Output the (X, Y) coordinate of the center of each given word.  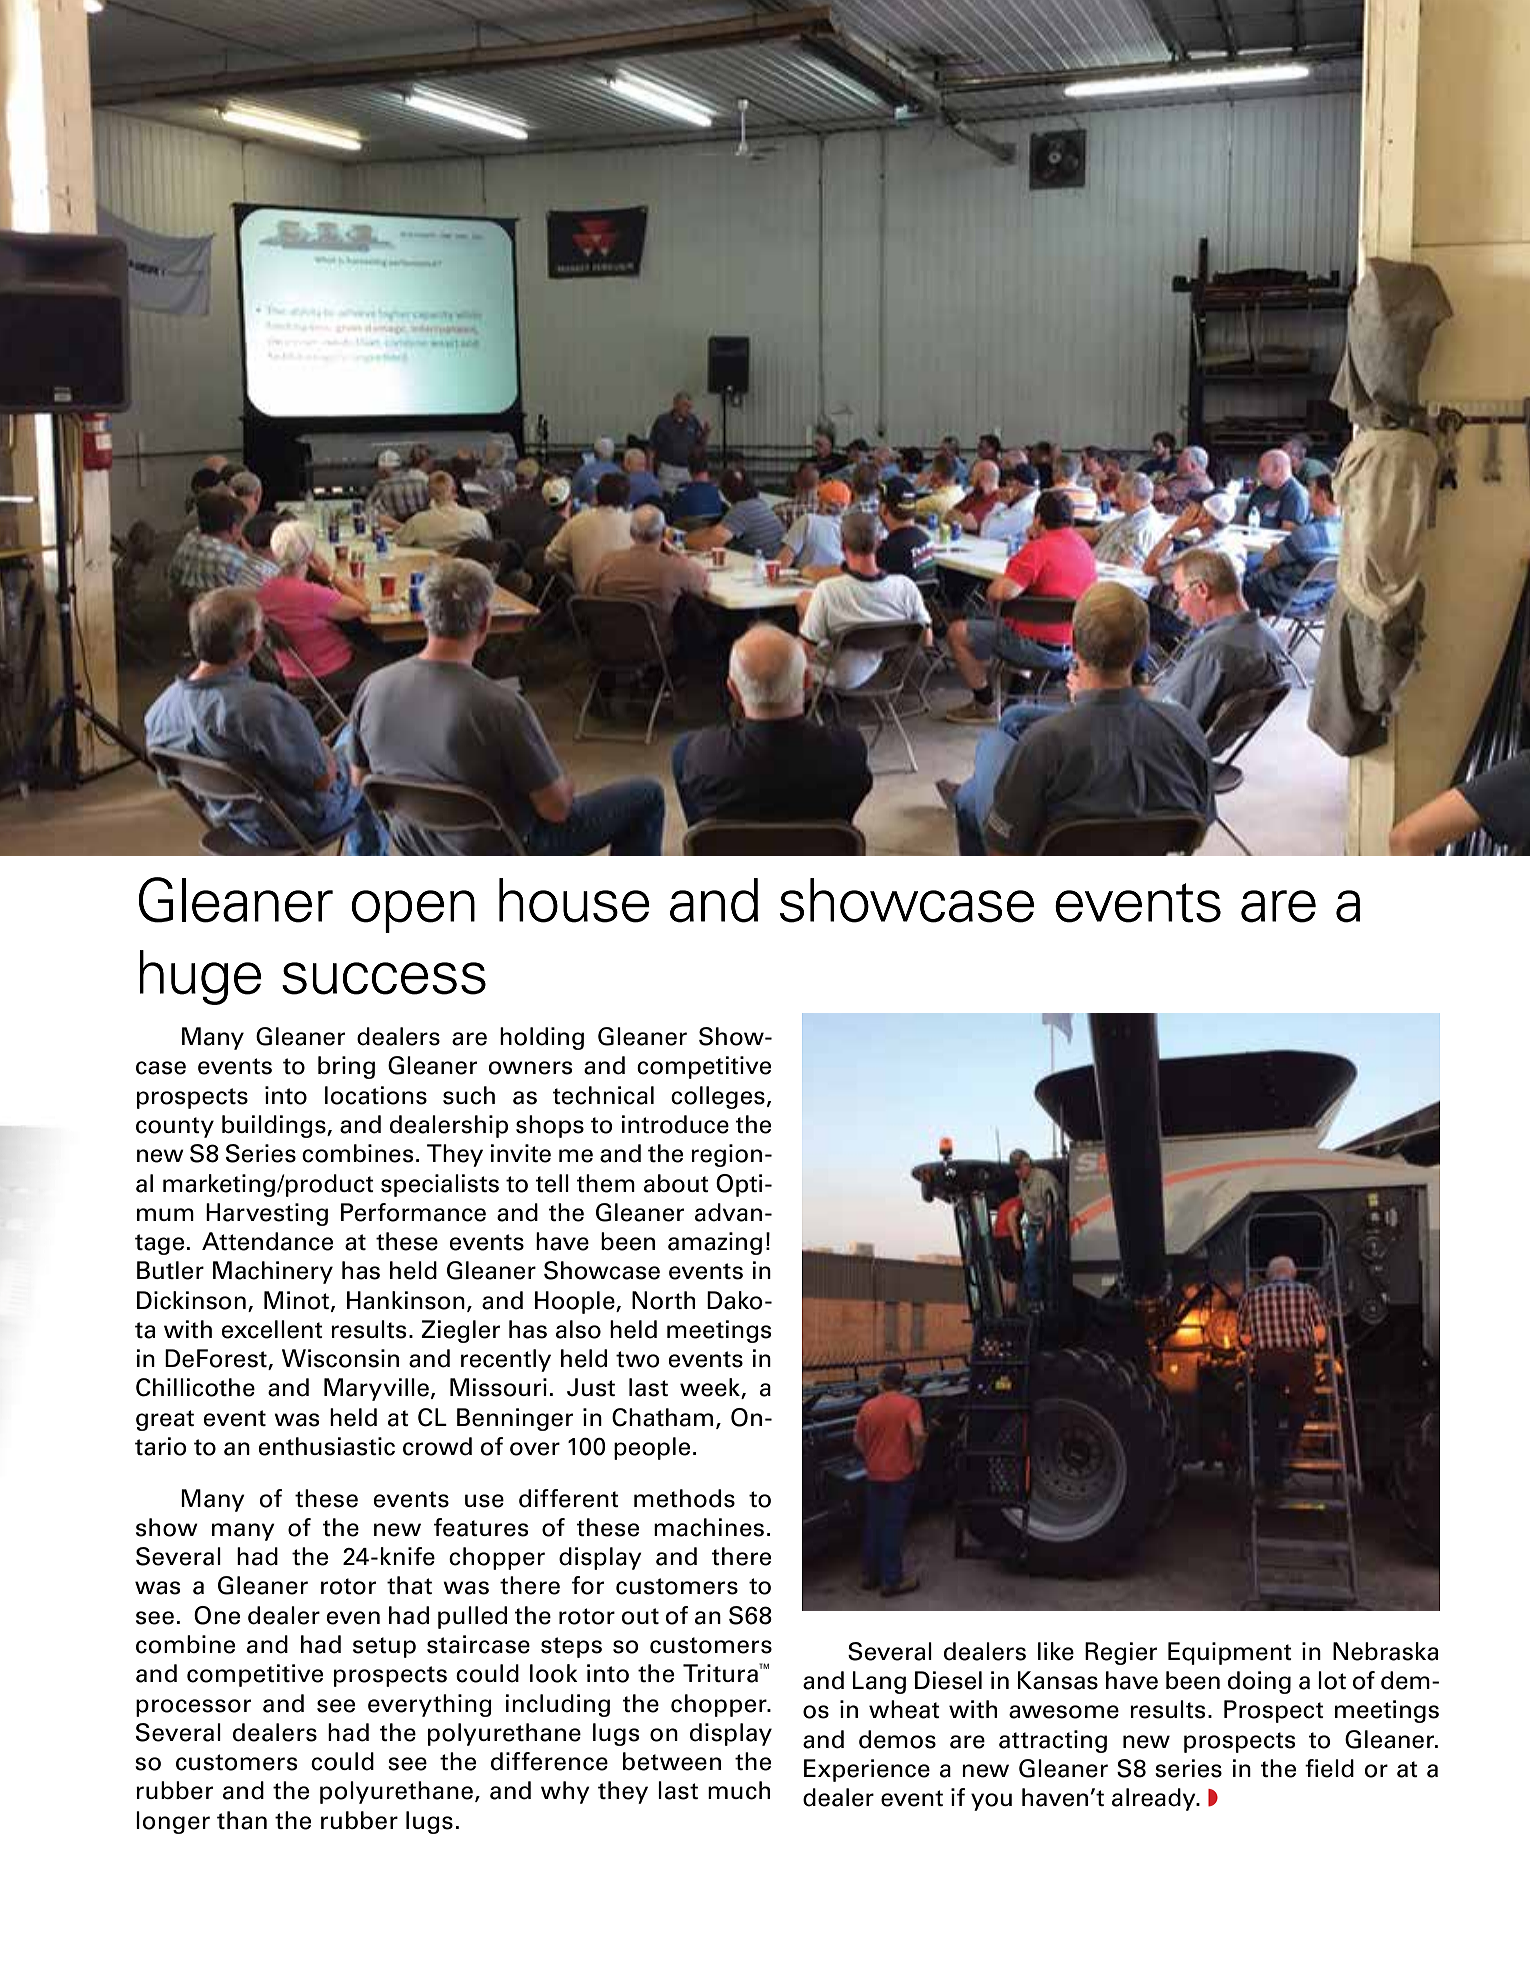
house (574, 900)
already (1155, 1799)
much (739, 1790)
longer (173, 1822)
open (413, 911)
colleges (718, 1097)
